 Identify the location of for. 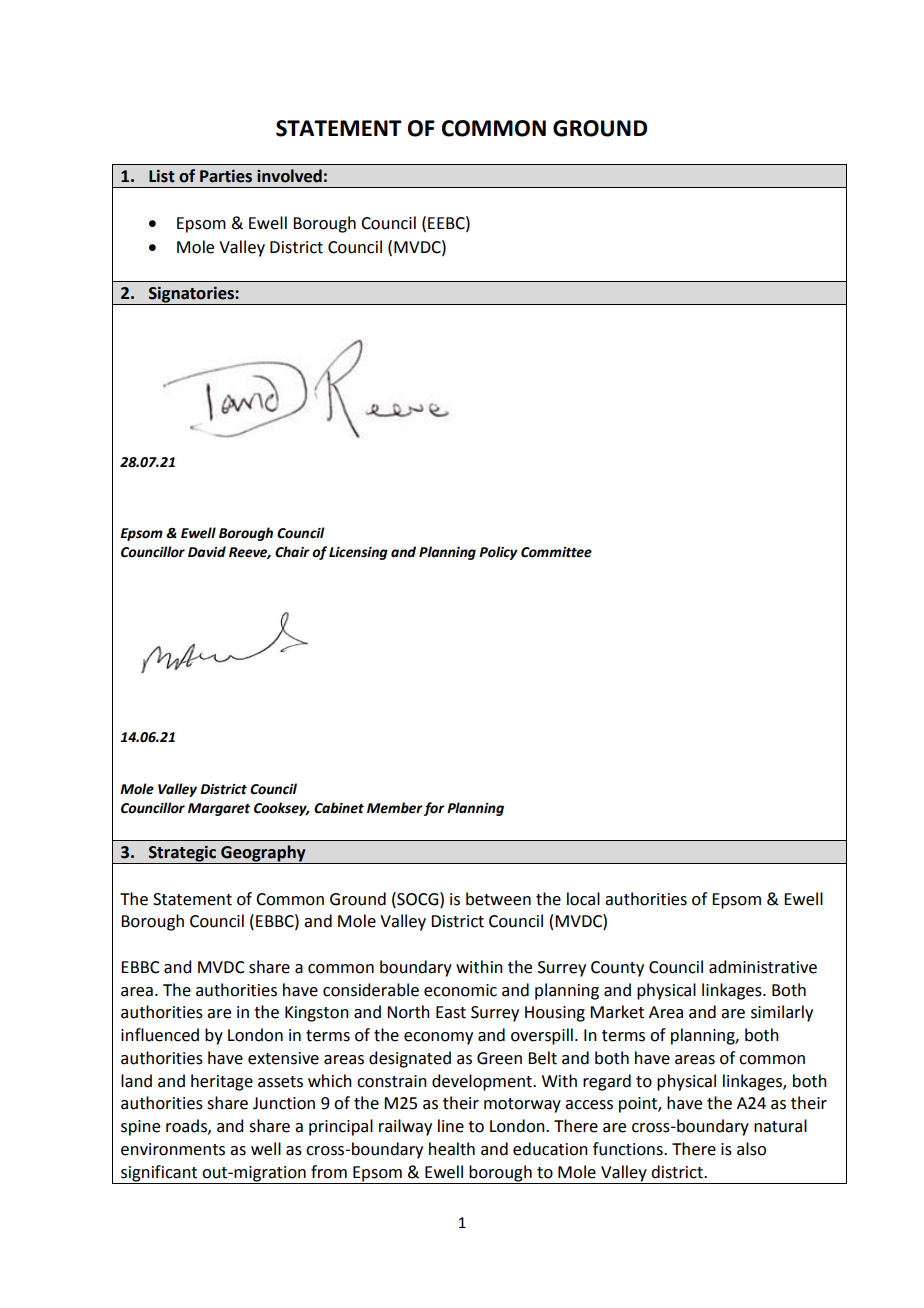
(434, 809).
